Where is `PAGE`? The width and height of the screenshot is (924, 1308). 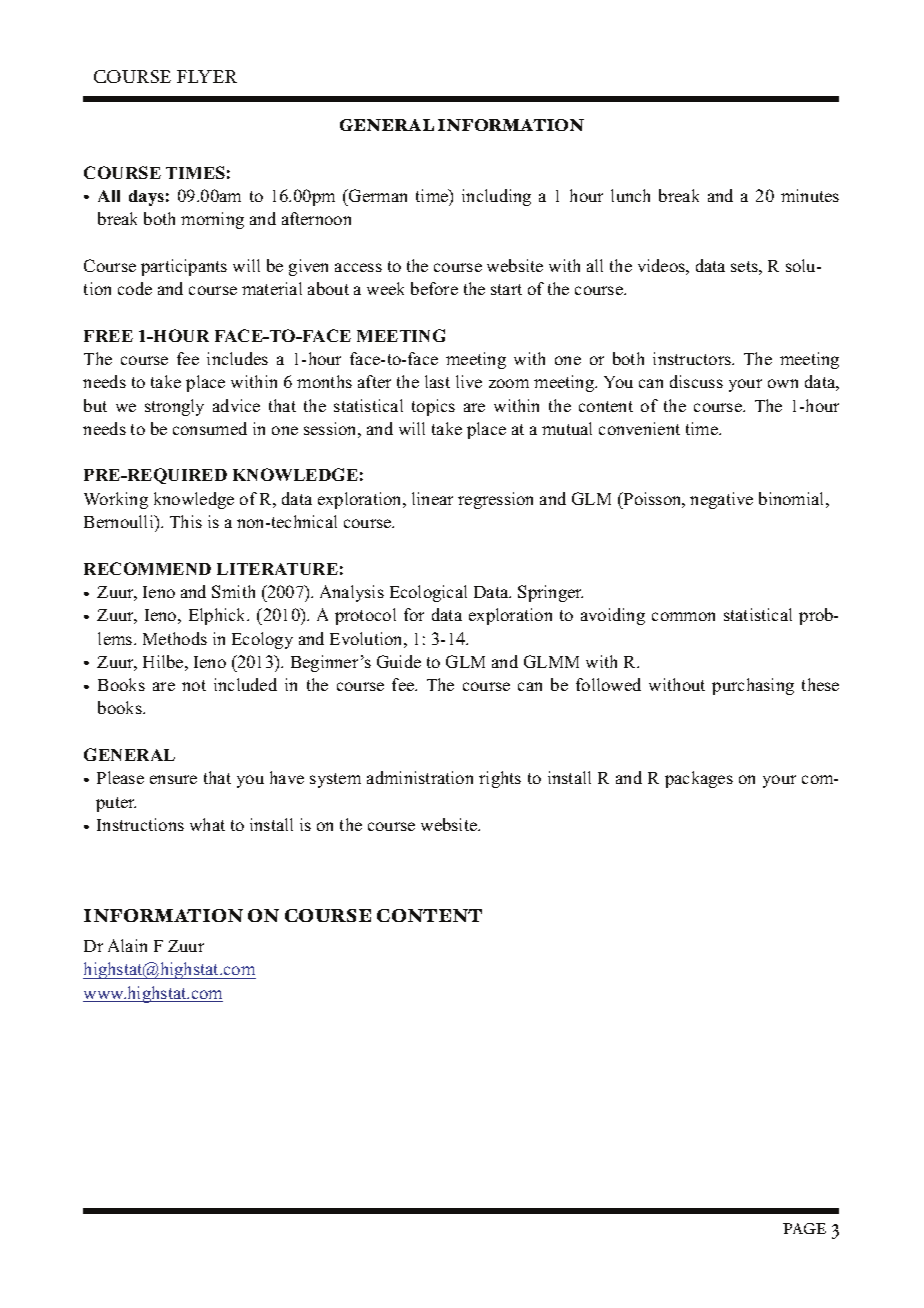 PAGE is located at coordinates (804, 1228).
